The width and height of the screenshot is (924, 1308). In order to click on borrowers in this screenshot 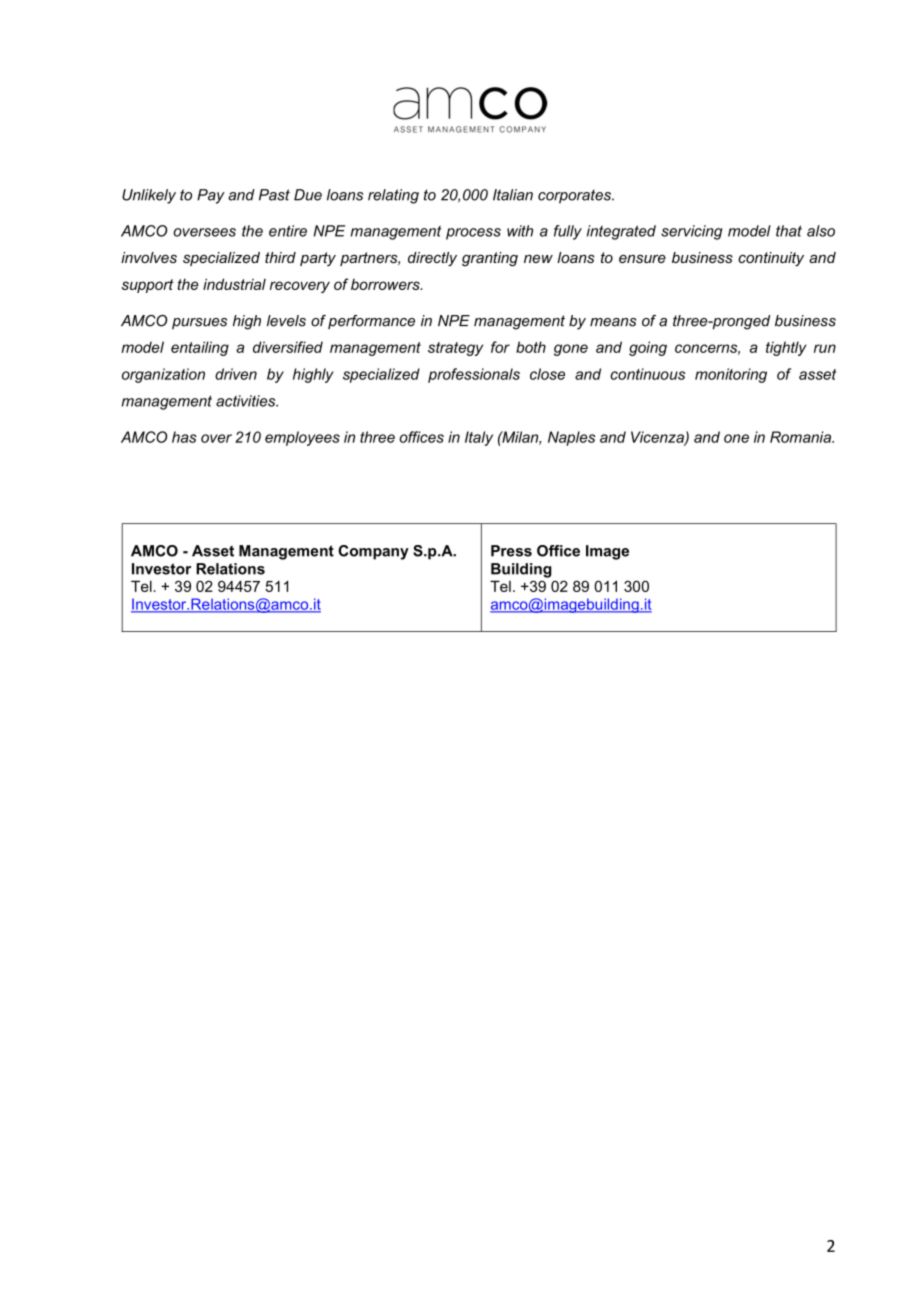, I will do `click(386, 284)`.
